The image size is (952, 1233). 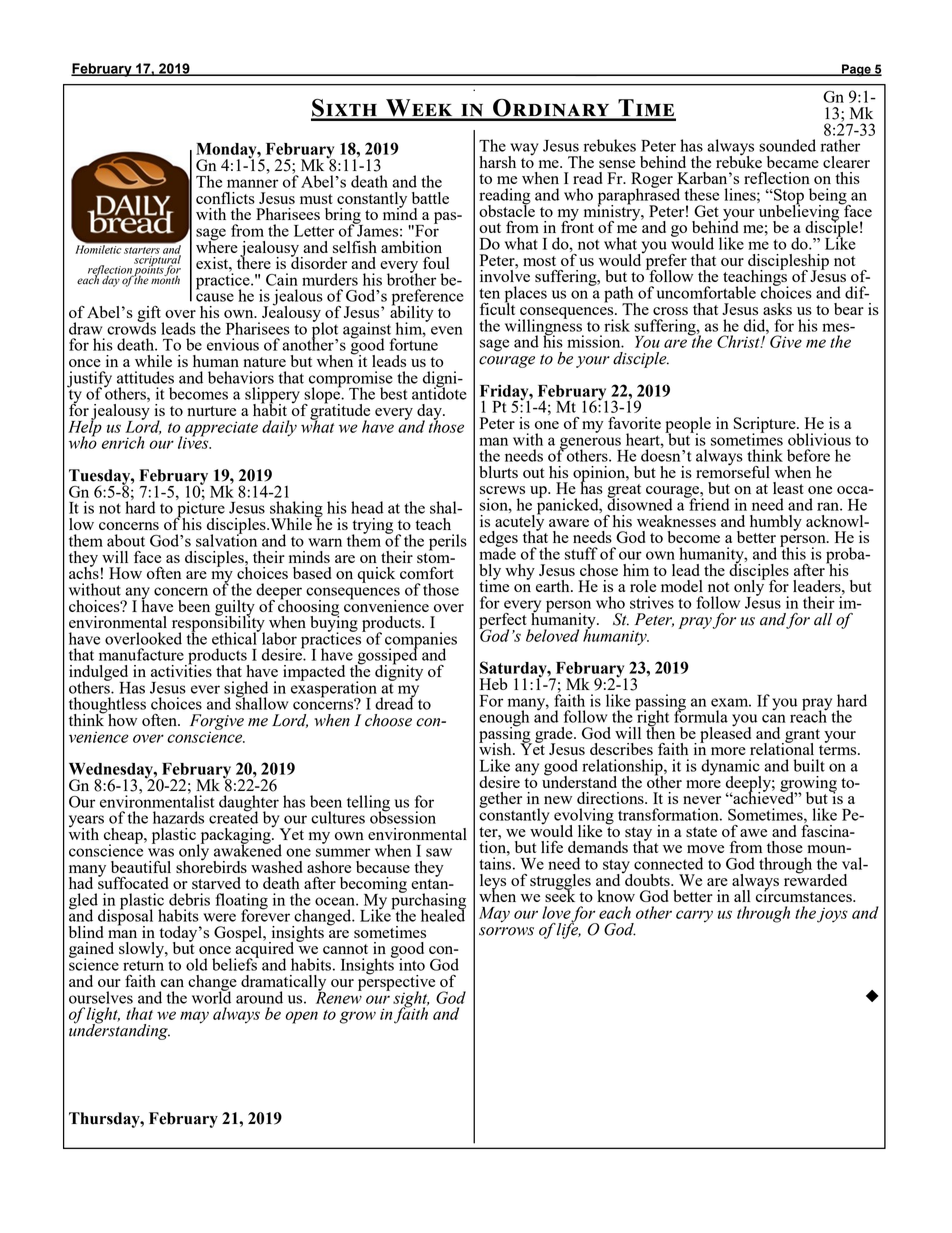 I want to click on world, so click(x=211, y=996).
